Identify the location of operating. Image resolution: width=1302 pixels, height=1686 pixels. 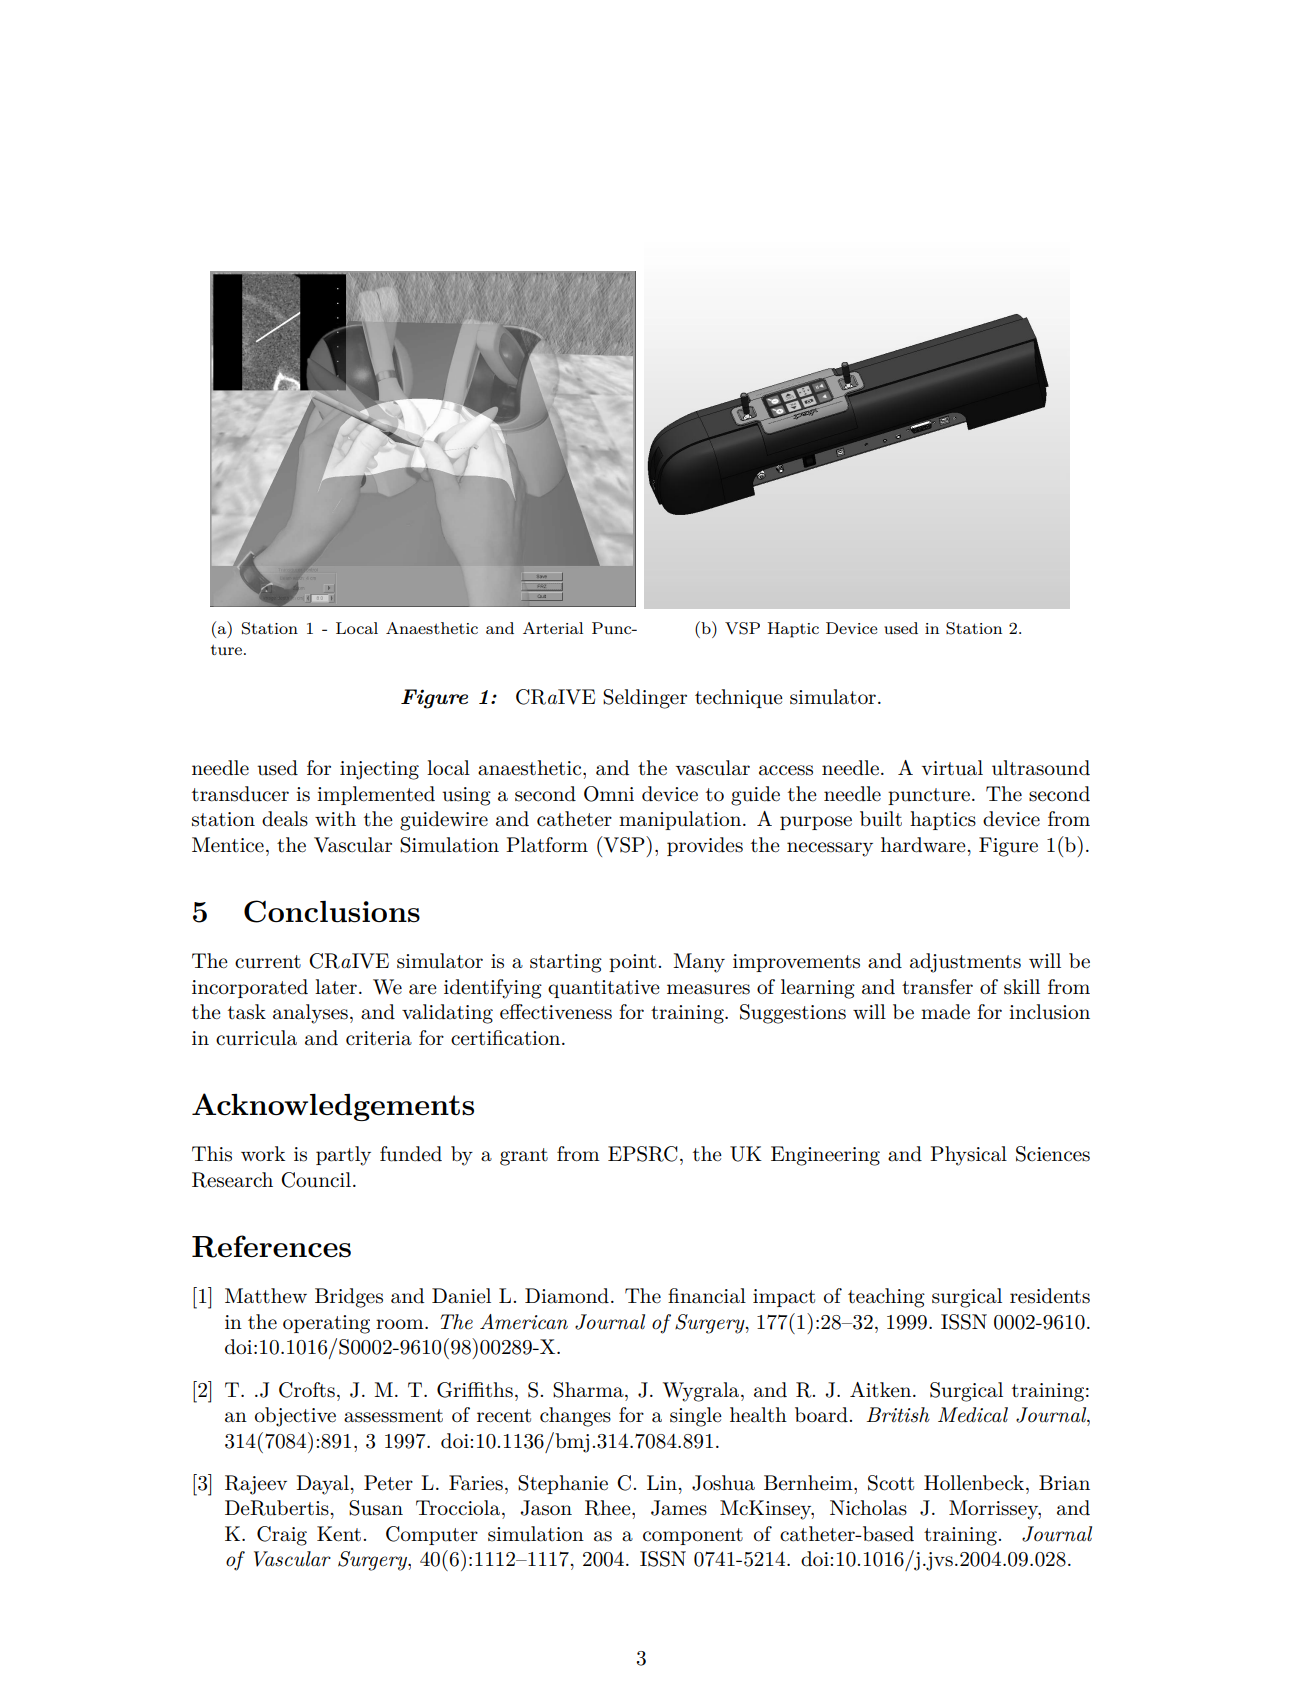
(326, 1324).
